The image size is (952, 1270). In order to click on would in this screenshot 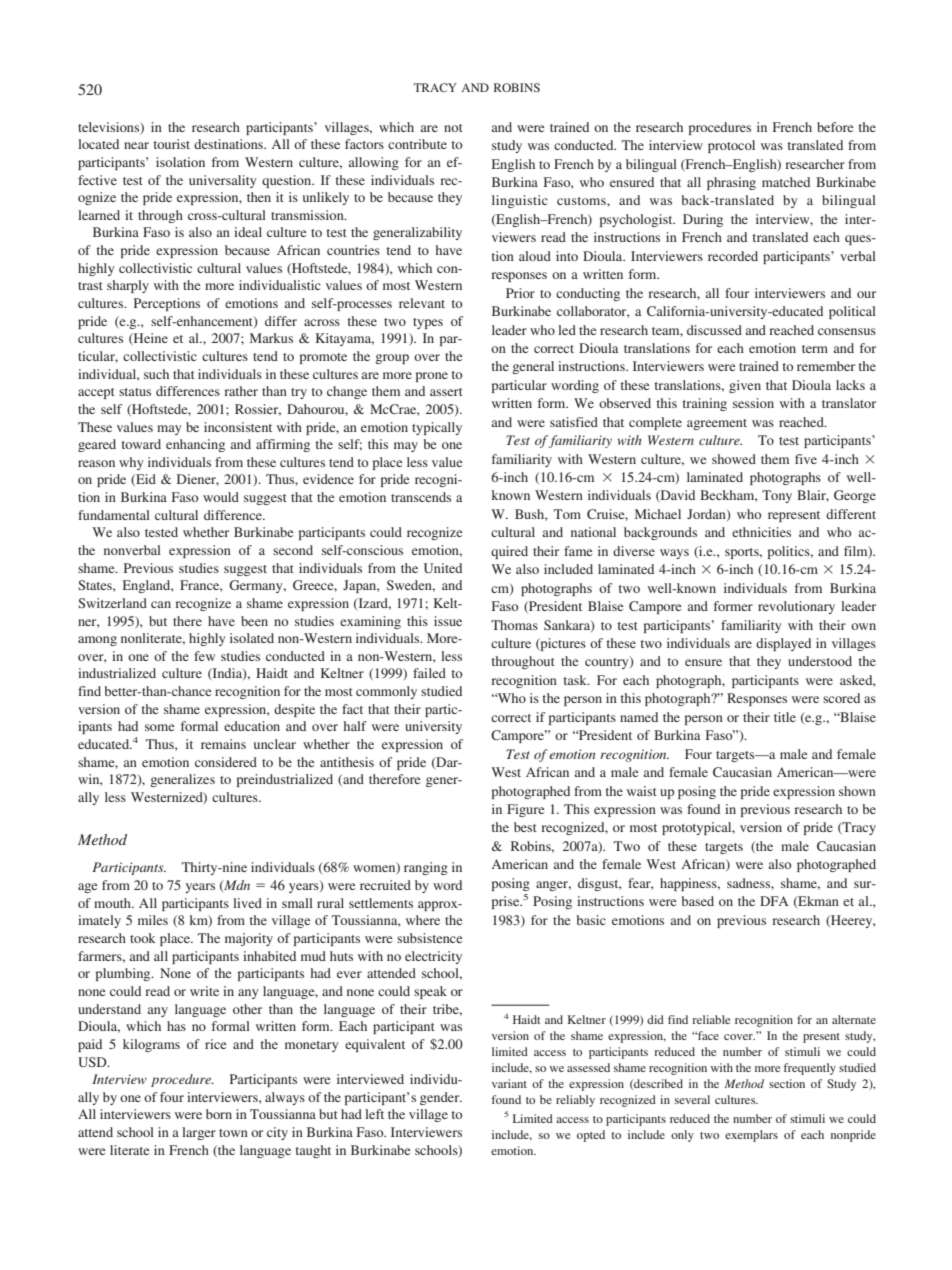, I will do `click(221, 497)`.
